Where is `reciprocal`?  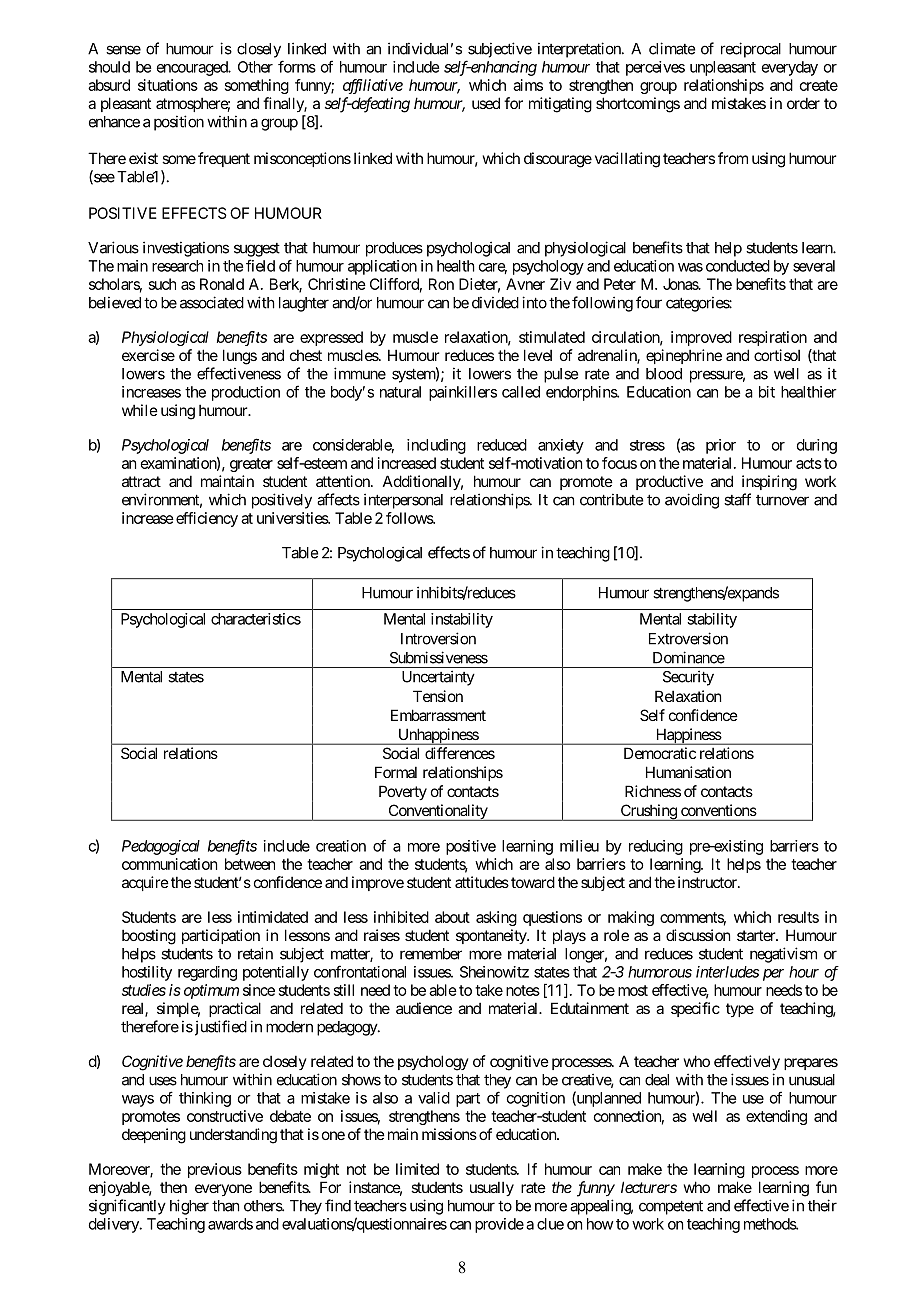
reciprocal is located at coordinates (751, 50).
